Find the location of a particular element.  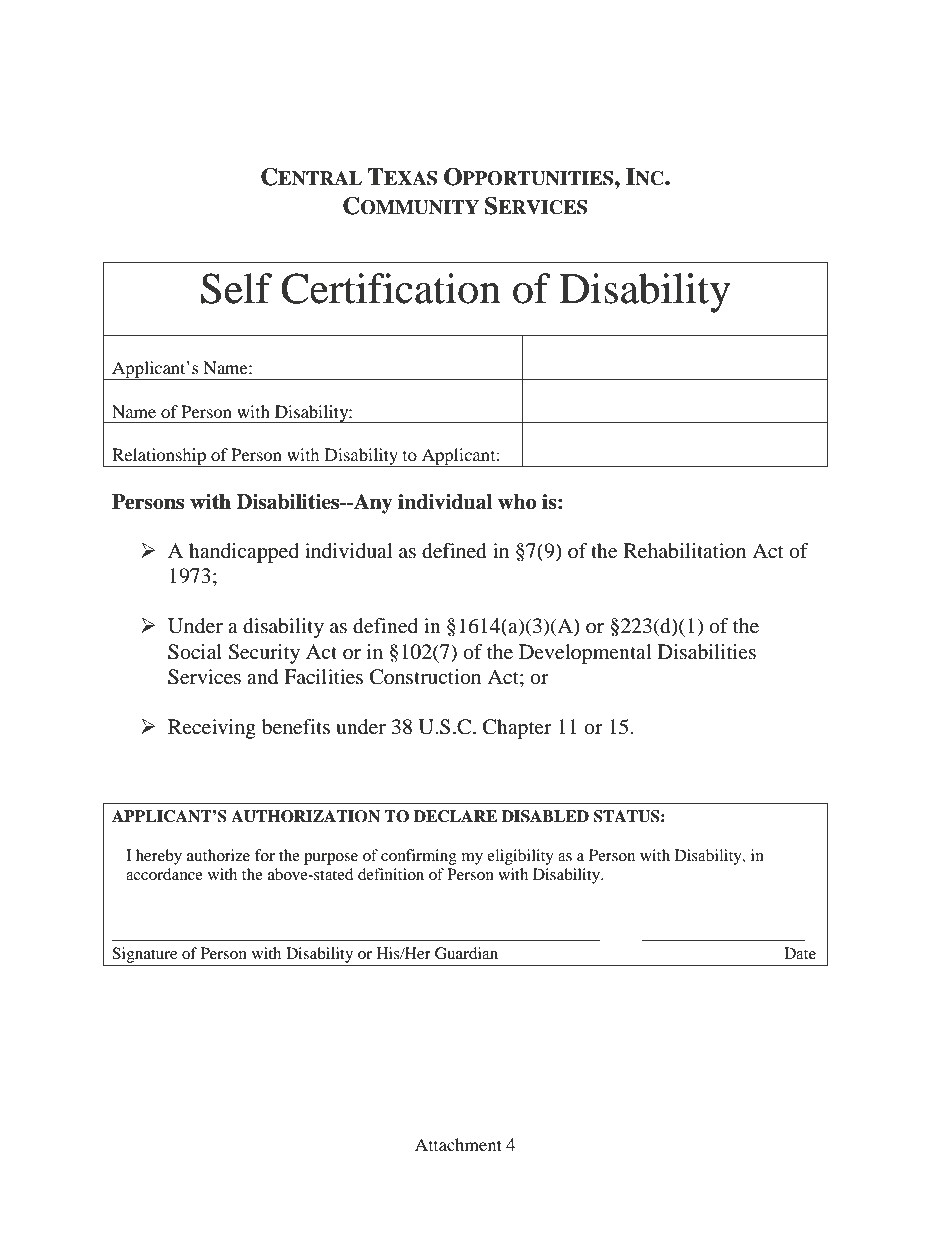

Developmental is located at coordinates (585, 654).
